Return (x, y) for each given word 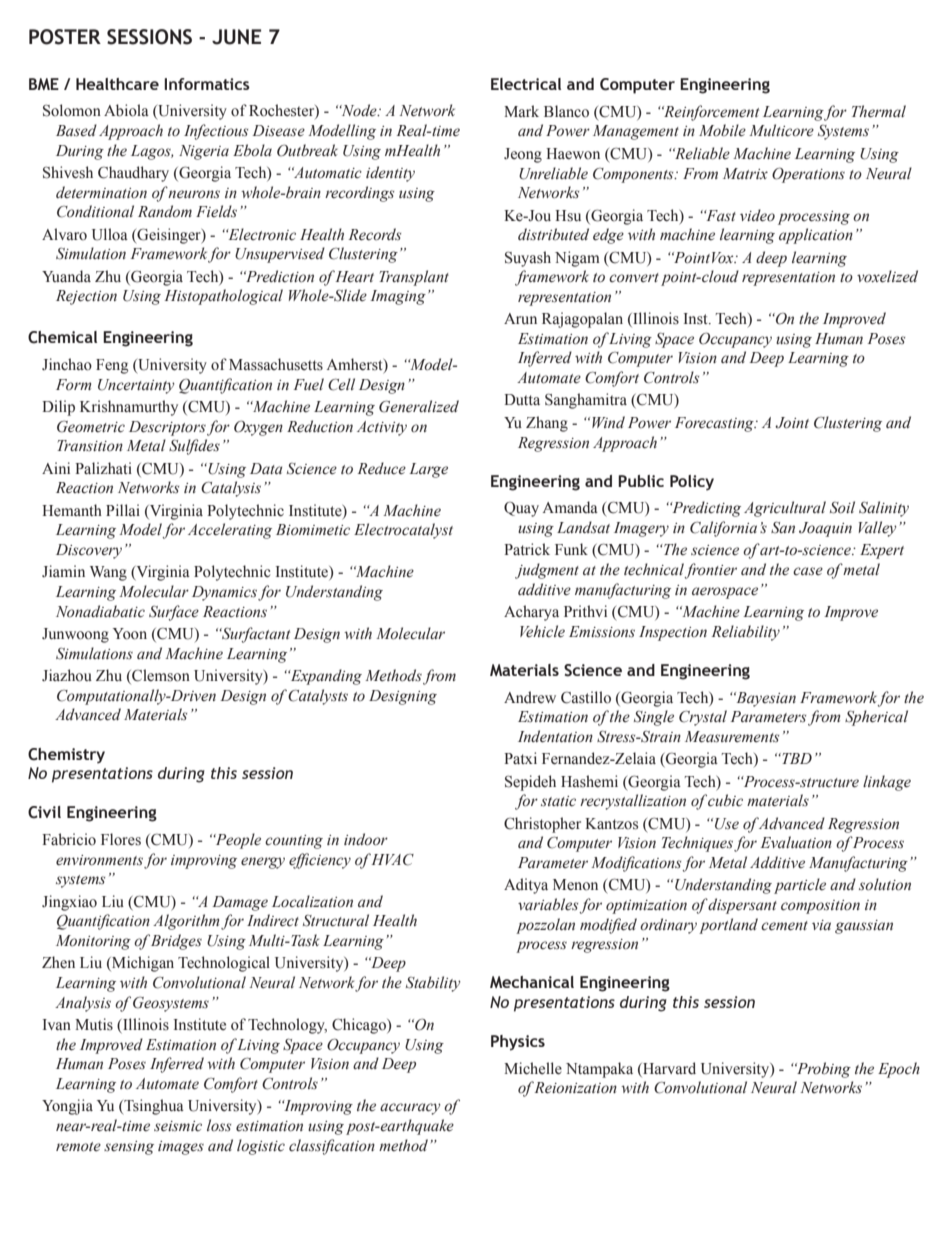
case (808, 571)
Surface (174, 613)
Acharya (531, 613)
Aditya (526, 886)
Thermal (879, 111)
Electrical (526, 84)
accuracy (410, 1109)
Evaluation (796, 842)
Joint (792, 423)
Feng (112, 366)
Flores (121, 839)
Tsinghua (153, 1107)
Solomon (72, 110)
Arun (520, 318)
